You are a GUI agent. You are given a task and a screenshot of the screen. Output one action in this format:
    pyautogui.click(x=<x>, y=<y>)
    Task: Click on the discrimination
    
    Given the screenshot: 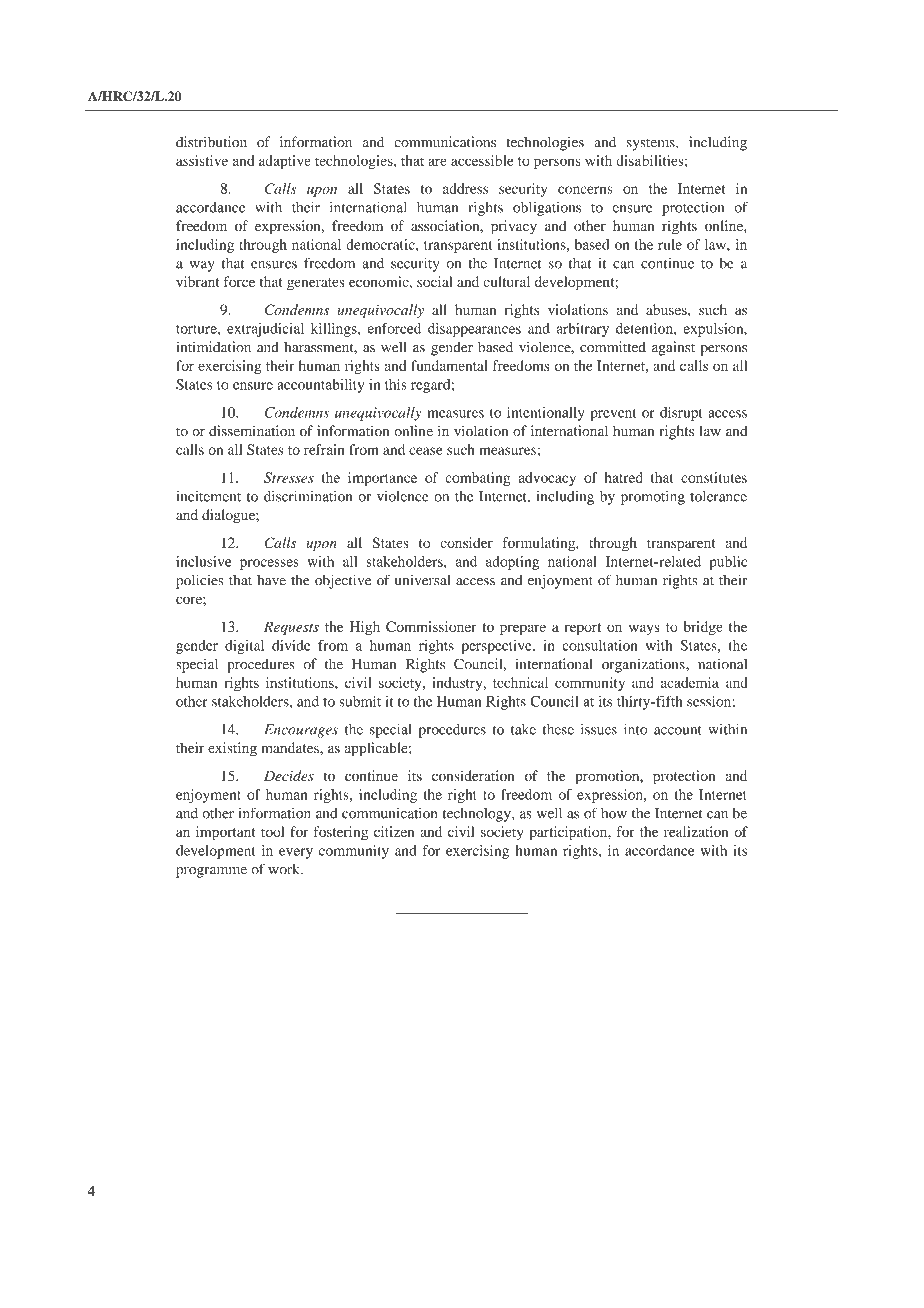 What is the action you would take?
    pyautogui.click(x=308, y=496)
